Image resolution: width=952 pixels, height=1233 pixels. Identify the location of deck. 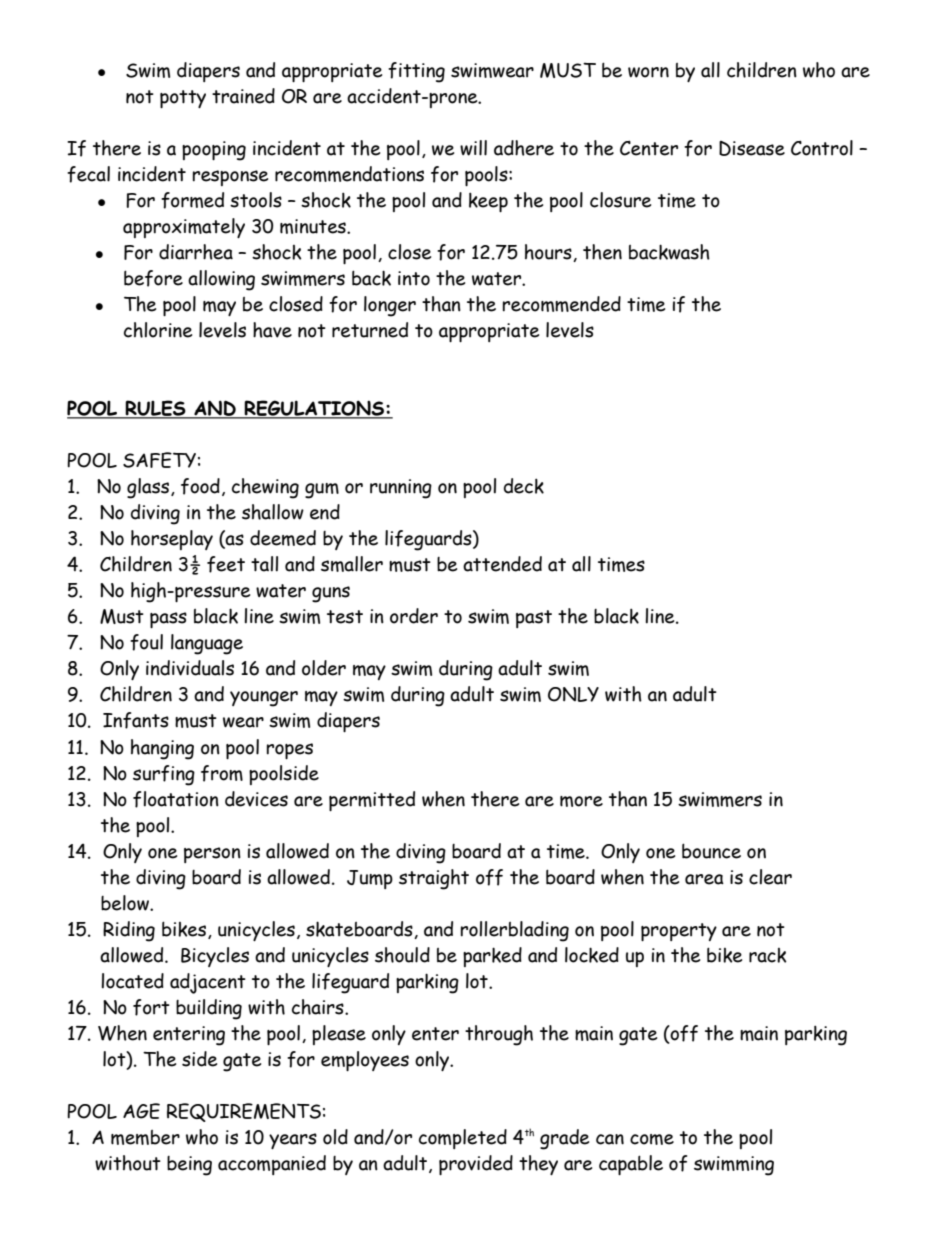
(524, 486).
